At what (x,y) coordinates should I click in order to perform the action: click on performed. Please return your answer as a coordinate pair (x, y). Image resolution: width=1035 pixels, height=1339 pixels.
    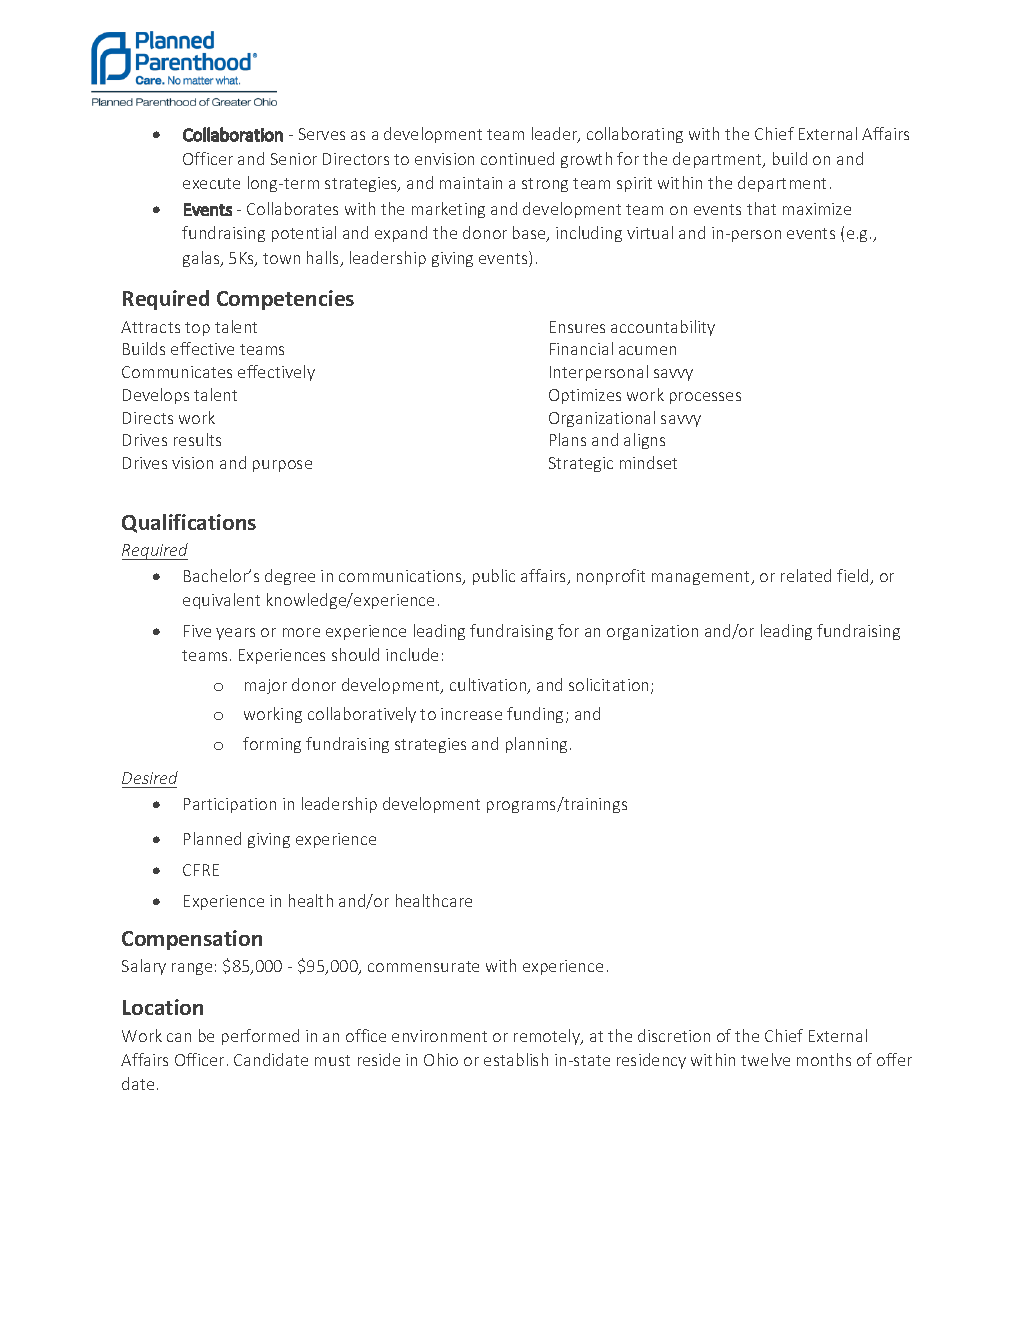
    Looking at the image, I should click on (260, 1037).
